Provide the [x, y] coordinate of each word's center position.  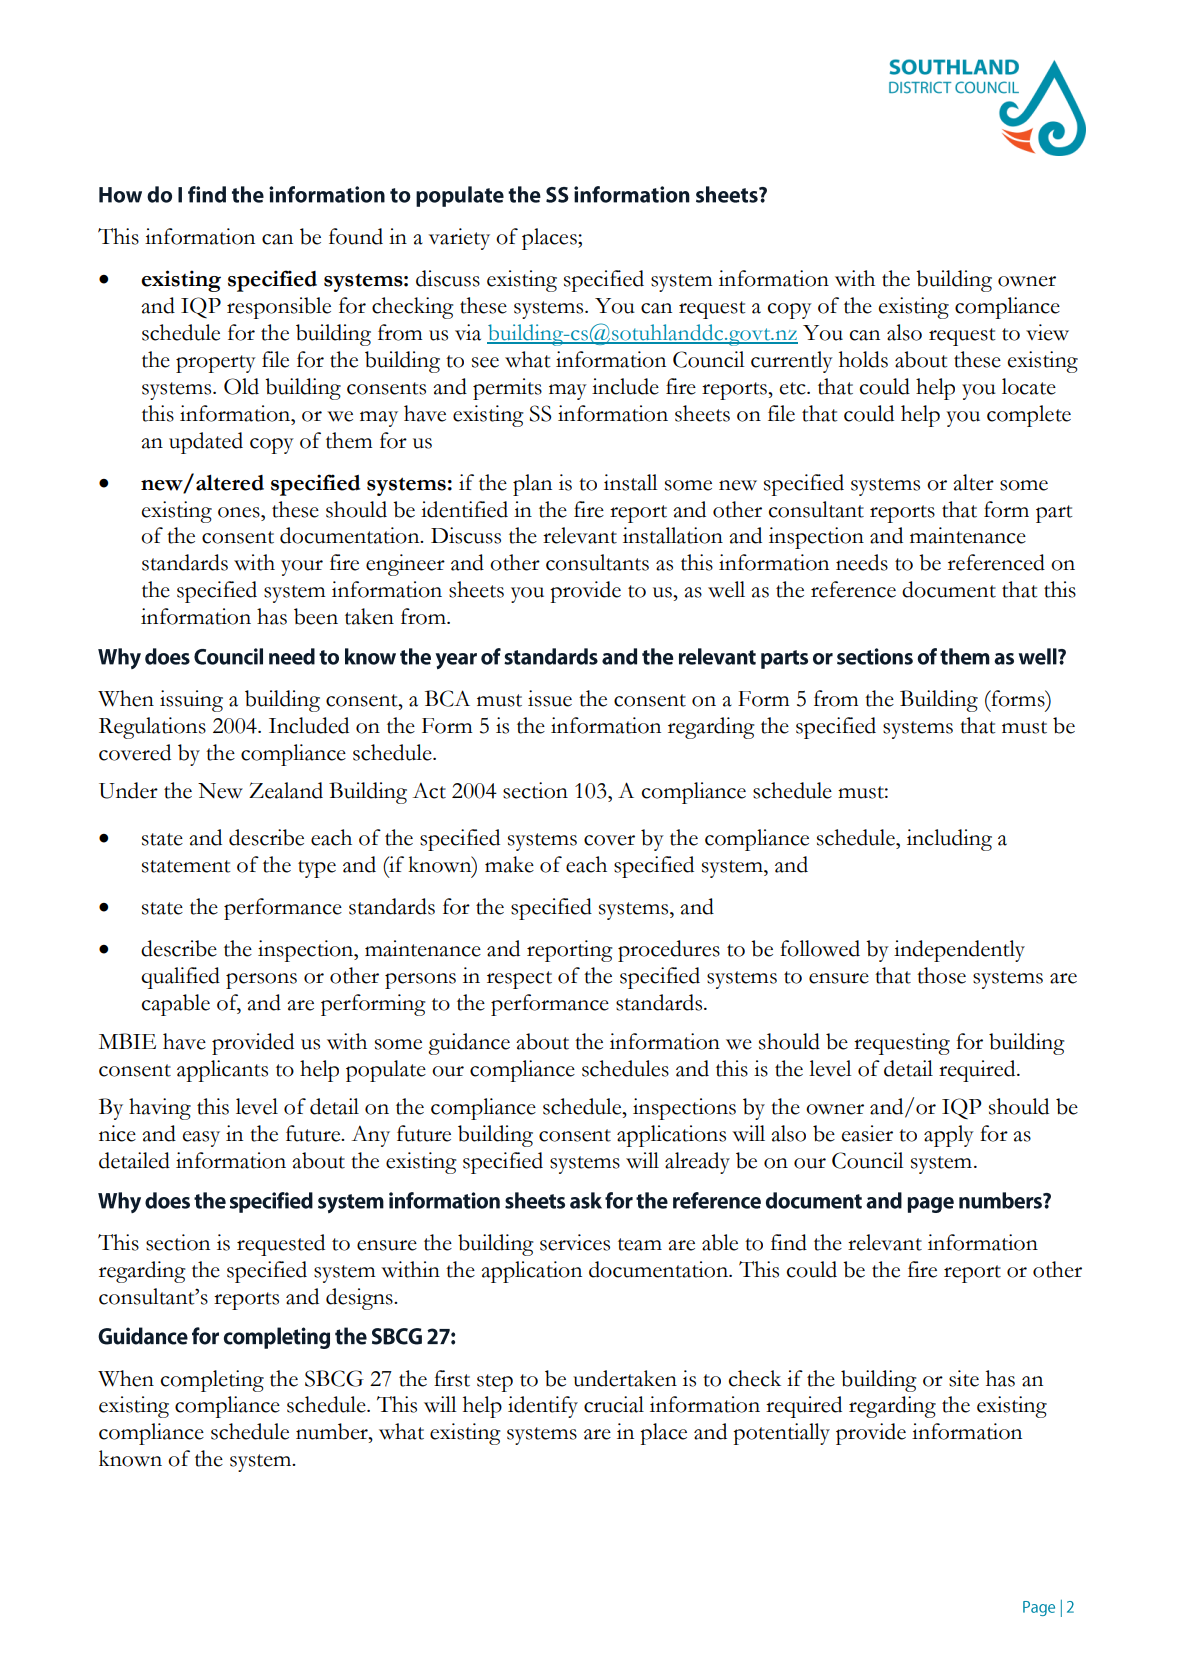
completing [212, 1381]
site [964, 1378]
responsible [279, 308]
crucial [614, 1404]
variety [459, 239]
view [1047, 332]
